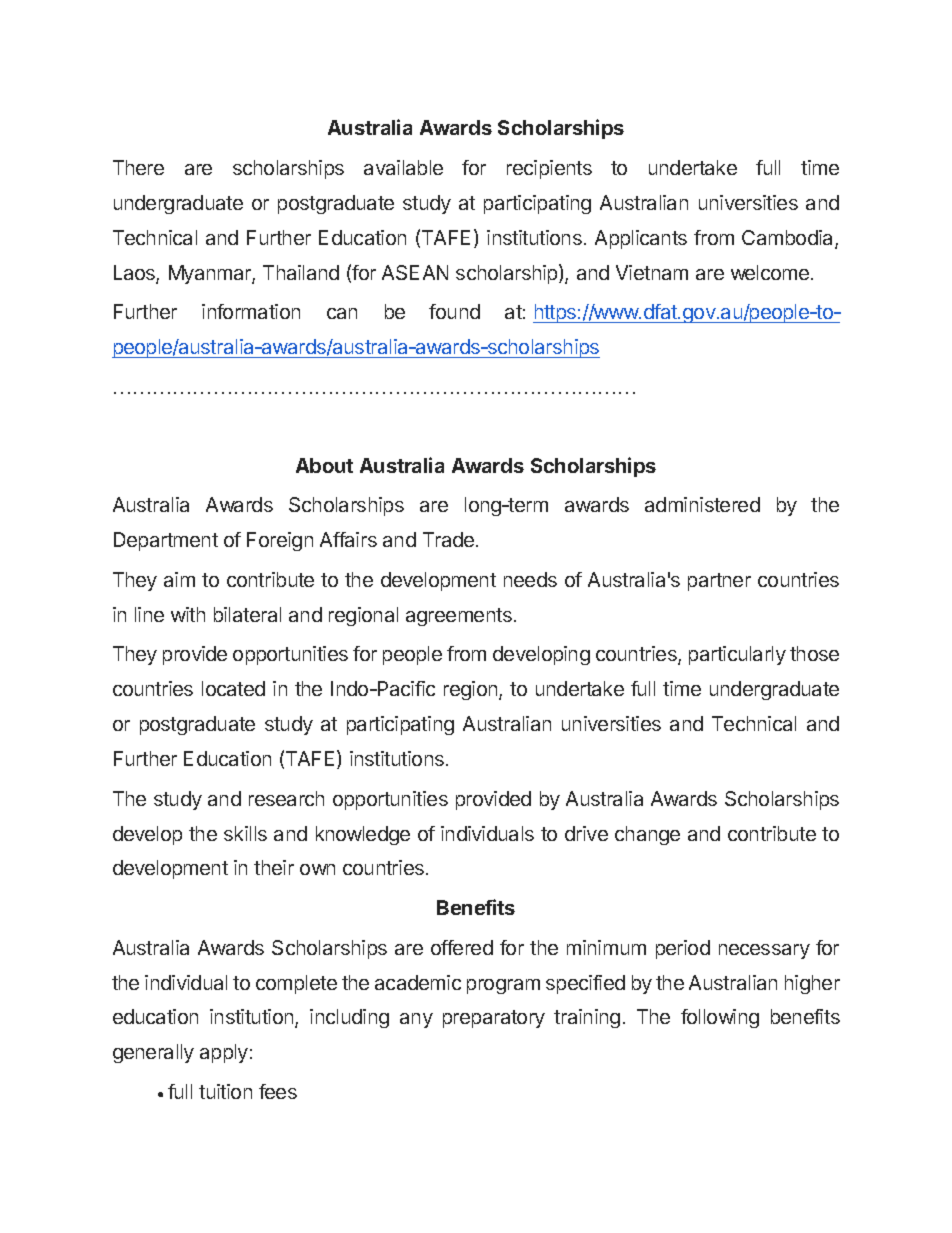 The width and height of the page is (952, 1233). Describe the element at coordinates (549, 169) in the page. I see `recipients` at that location.
